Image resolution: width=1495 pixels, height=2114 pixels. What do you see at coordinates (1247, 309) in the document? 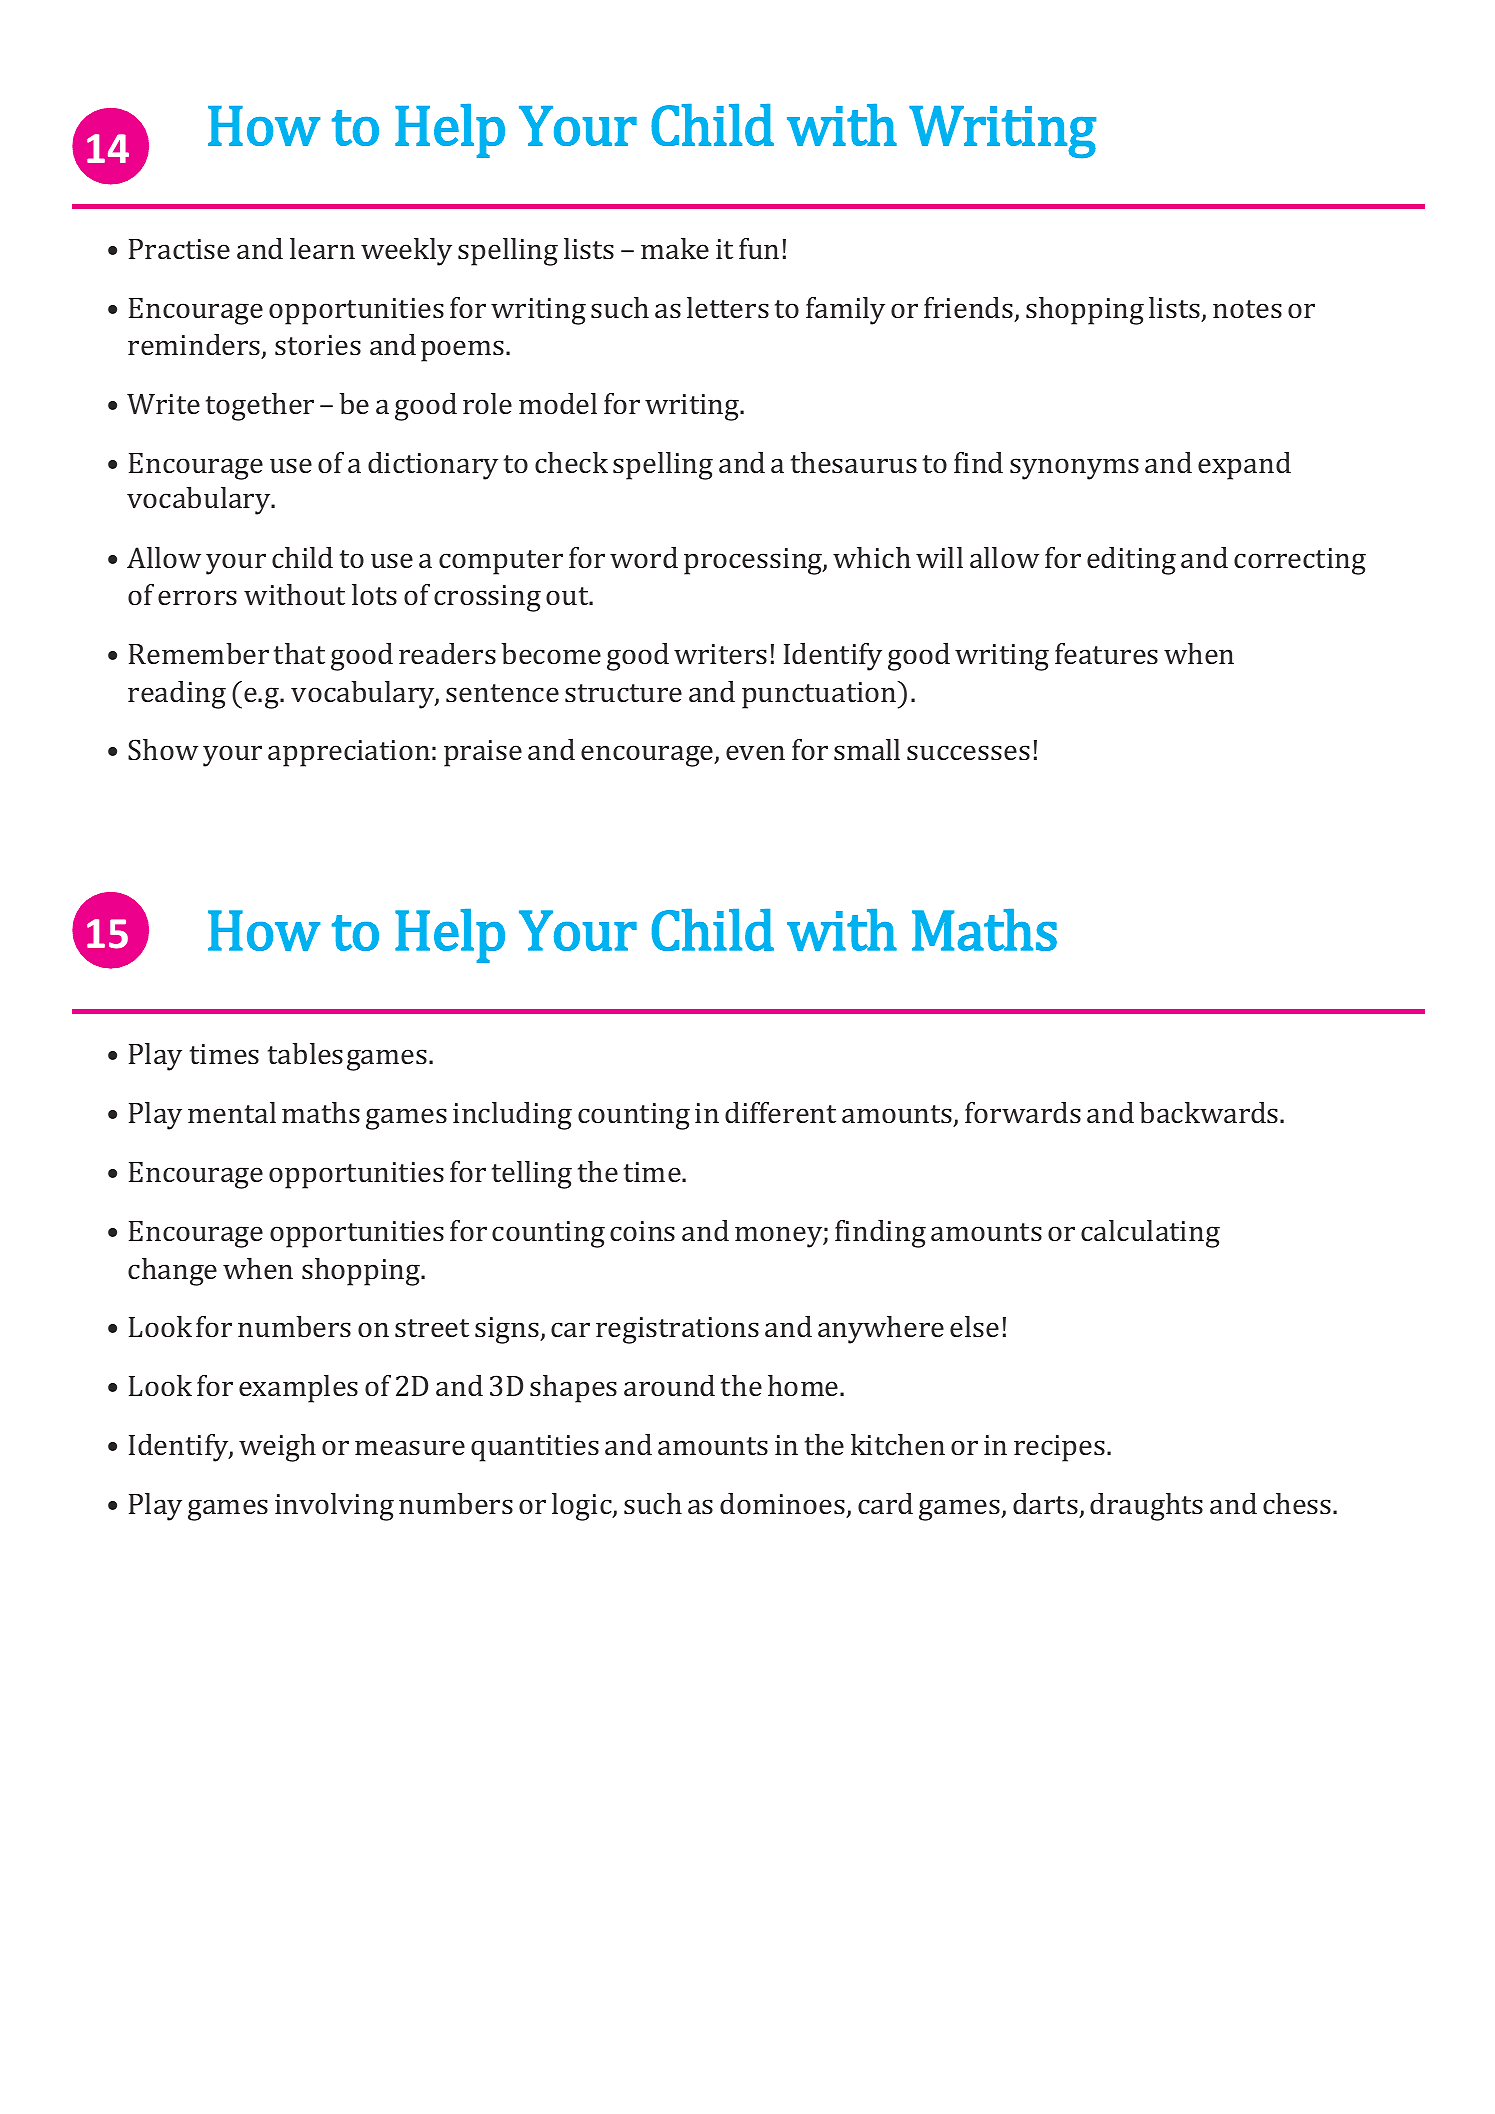
I see `notes` at bounding box center [1247, 309].
